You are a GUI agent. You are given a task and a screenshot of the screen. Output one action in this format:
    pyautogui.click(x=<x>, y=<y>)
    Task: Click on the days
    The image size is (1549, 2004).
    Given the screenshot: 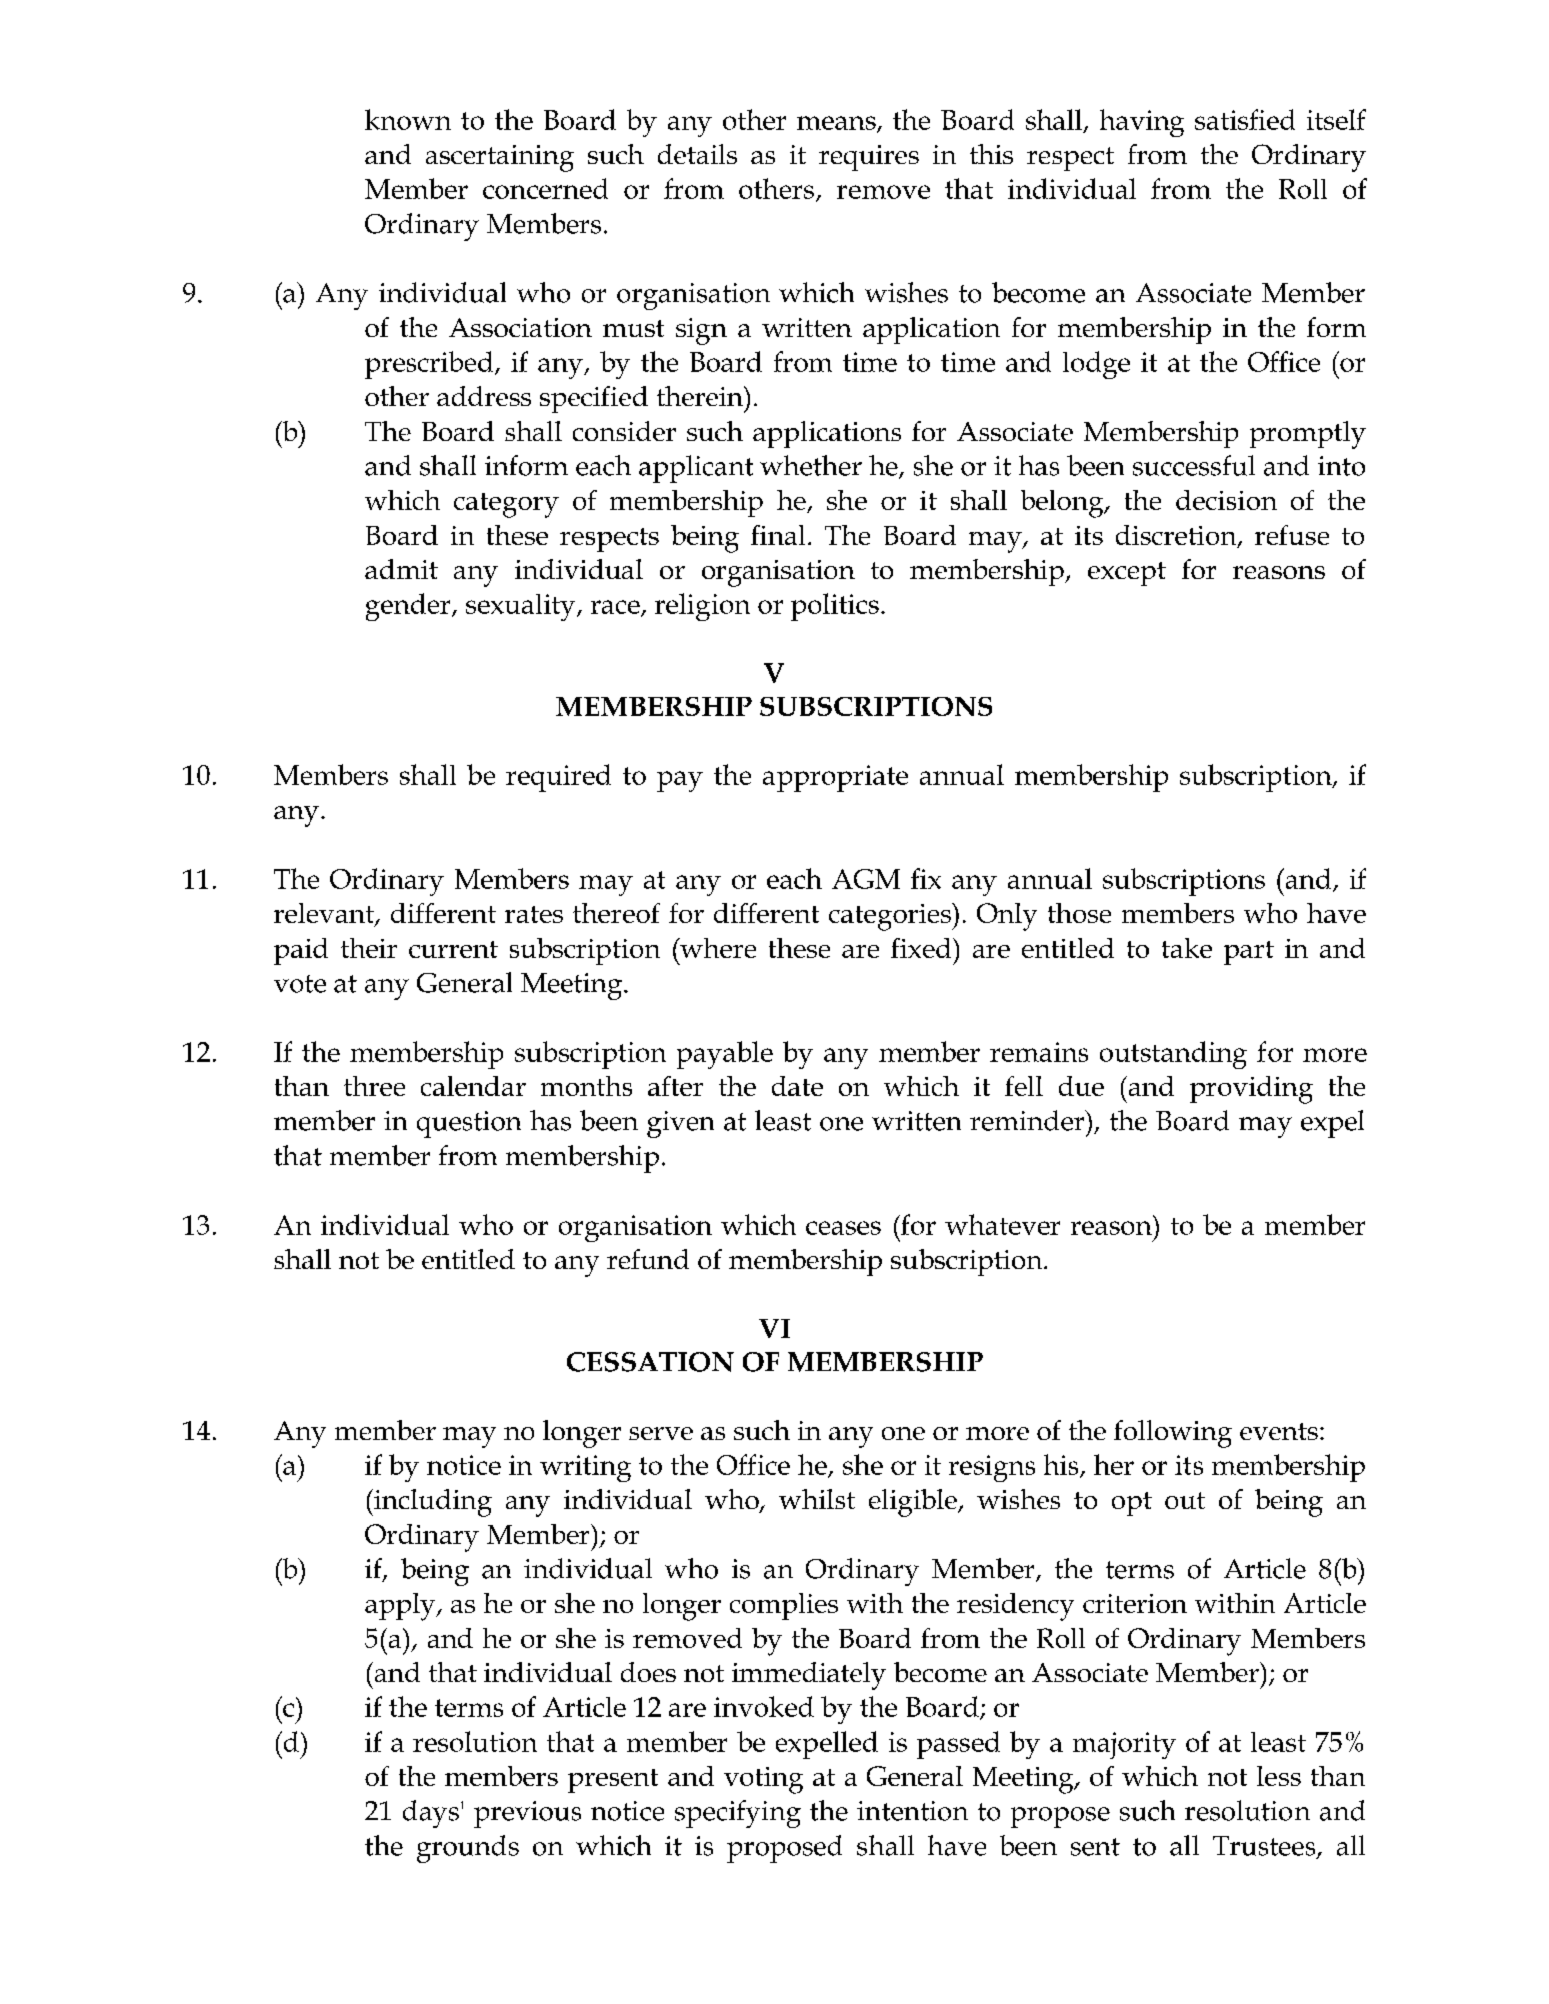 What is the action you would take?
    pyautogui.click(x=431, y=1814)
